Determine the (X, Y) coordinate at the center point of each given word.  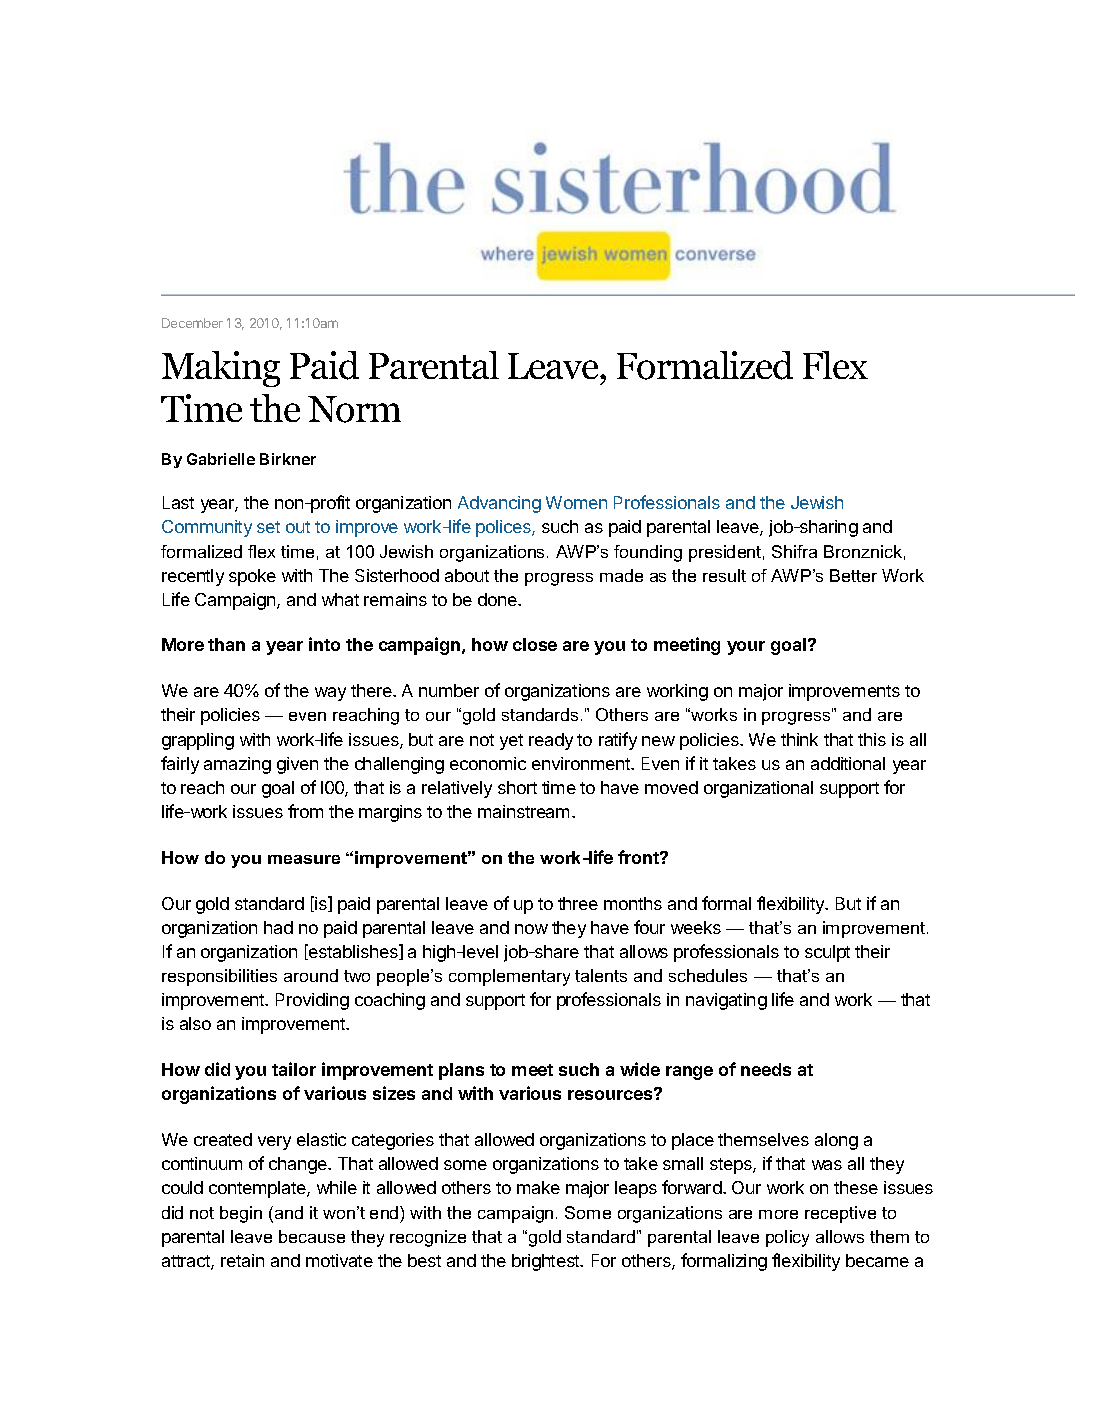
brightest (547, 1262)
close (535, 644)
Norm (354, 409)
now (531, 929)
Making (221, 369)
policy (787, 1238)
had (278, 927)
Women (576, 502)
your (746, 648)
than (226, 644)
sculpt (827, 953)
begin (241, 1214)
